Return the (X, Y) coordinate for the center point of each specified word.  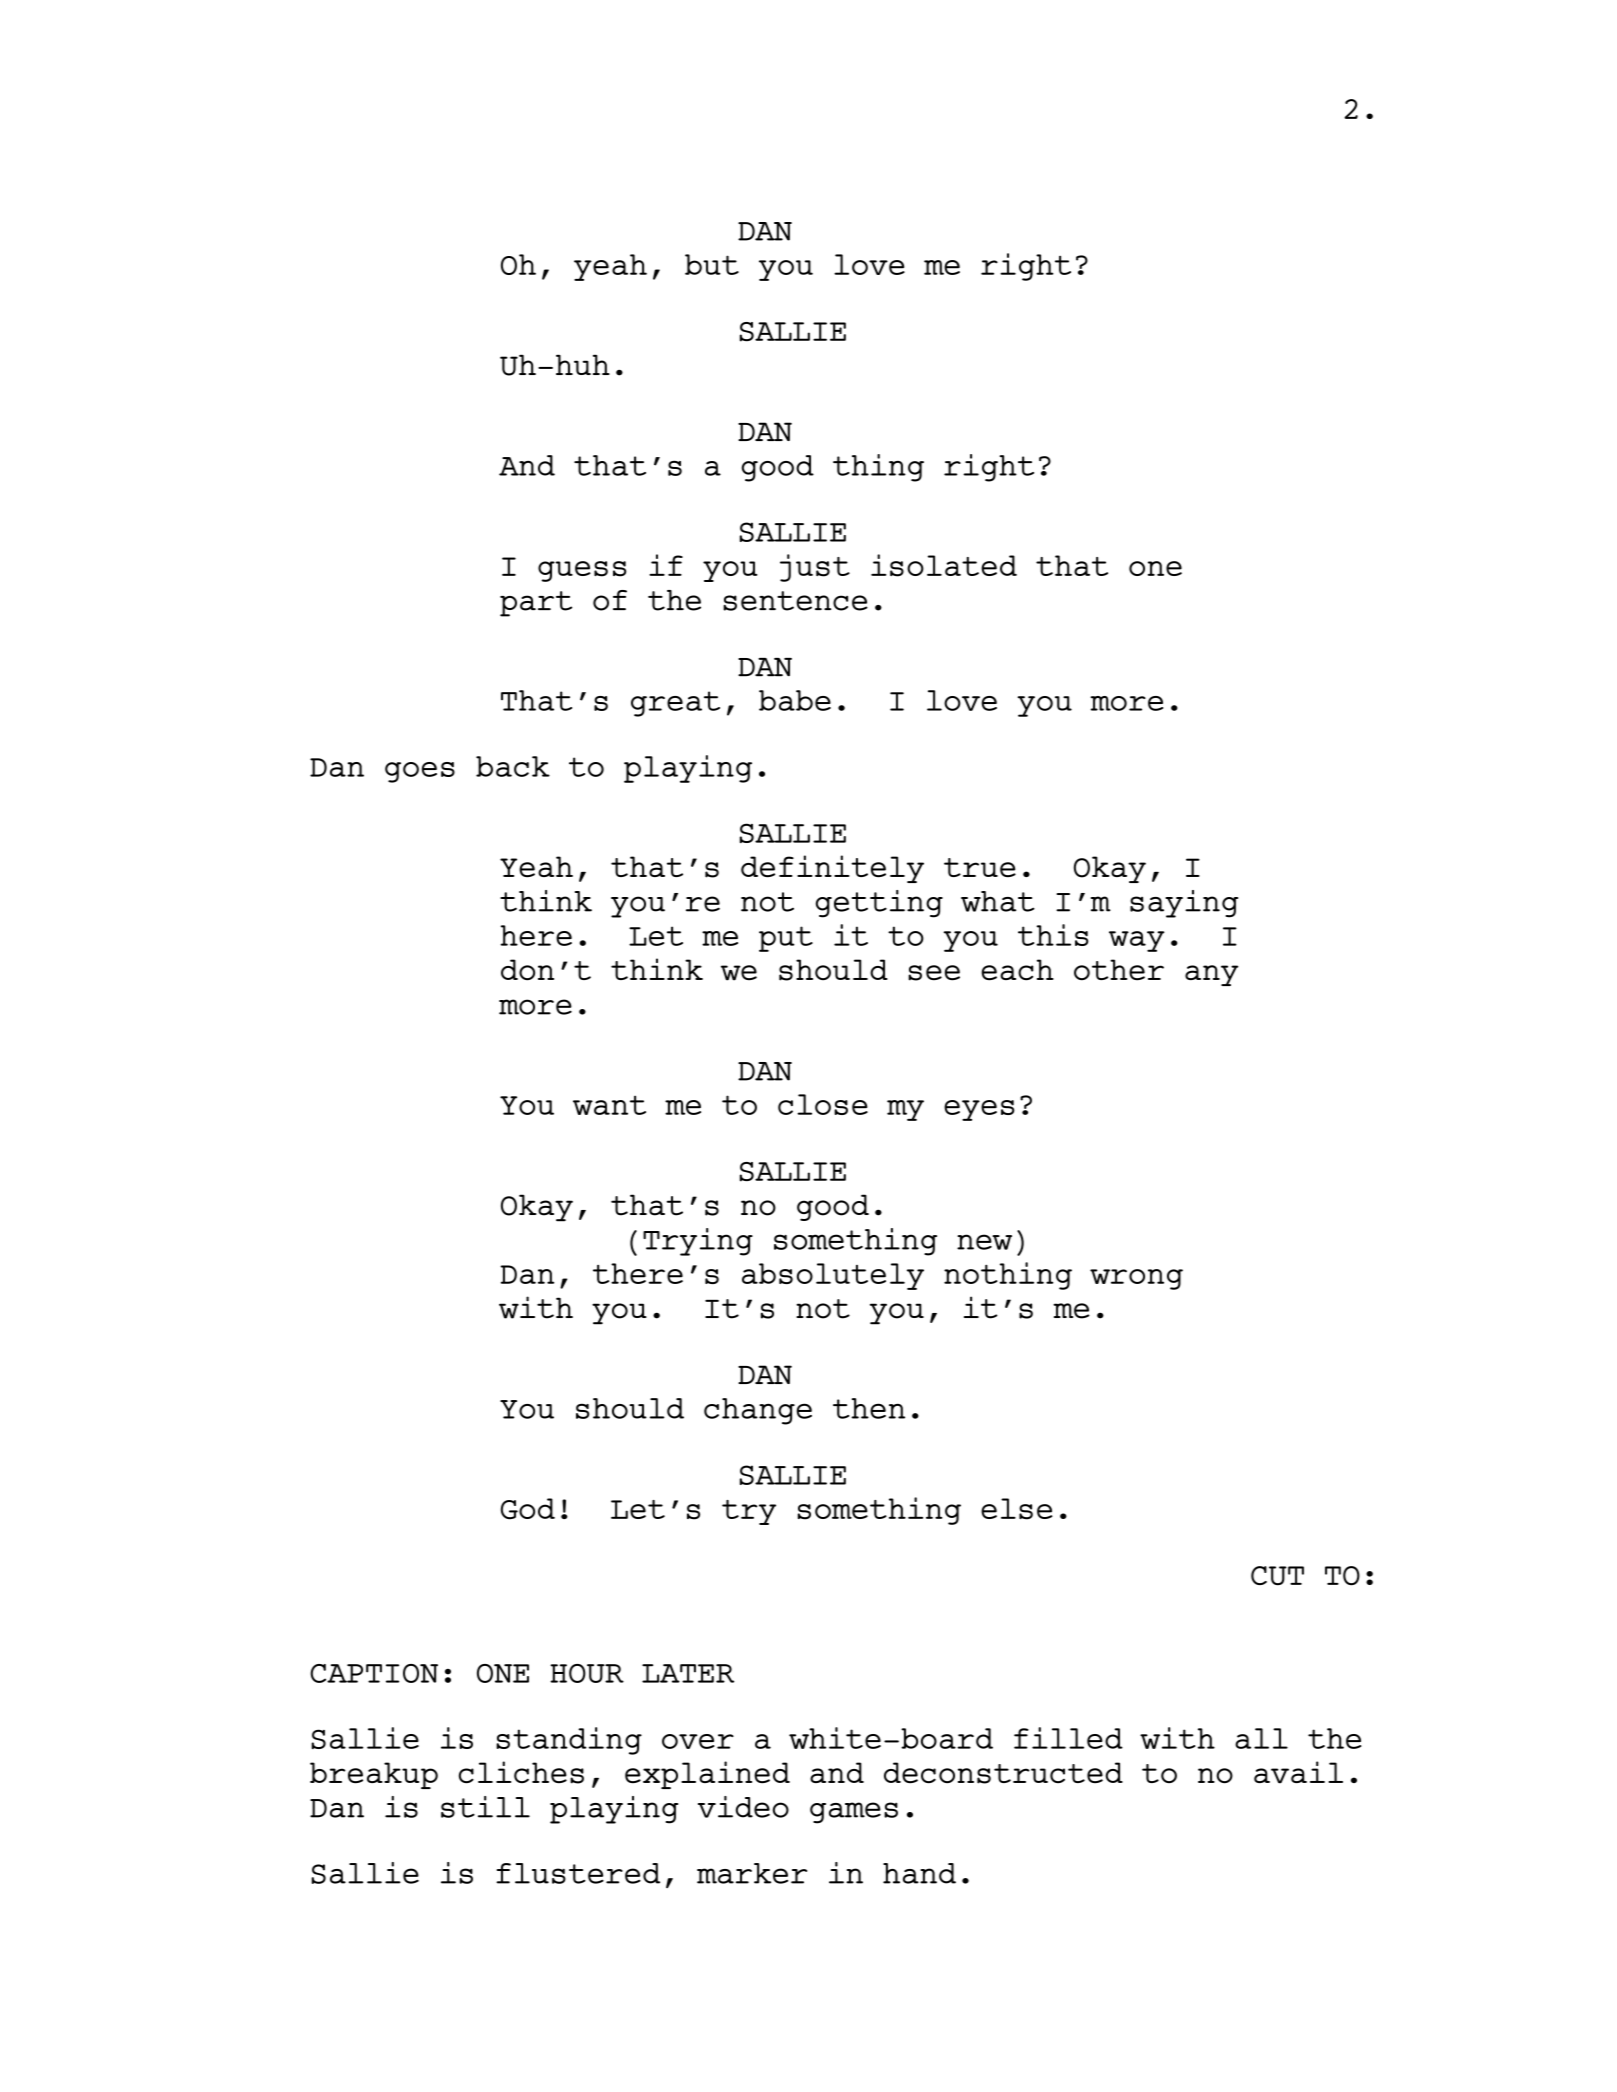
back (513, 766)
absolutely (833, 1276)
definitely (832, 869)
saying (1184, 904)
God (528, 1509)
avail (1298, 1772)
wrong (1136, 1279)
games (854, 1813)
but (712, 264)
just (815, 568)
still (485, 1807)
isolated (944, 565)
